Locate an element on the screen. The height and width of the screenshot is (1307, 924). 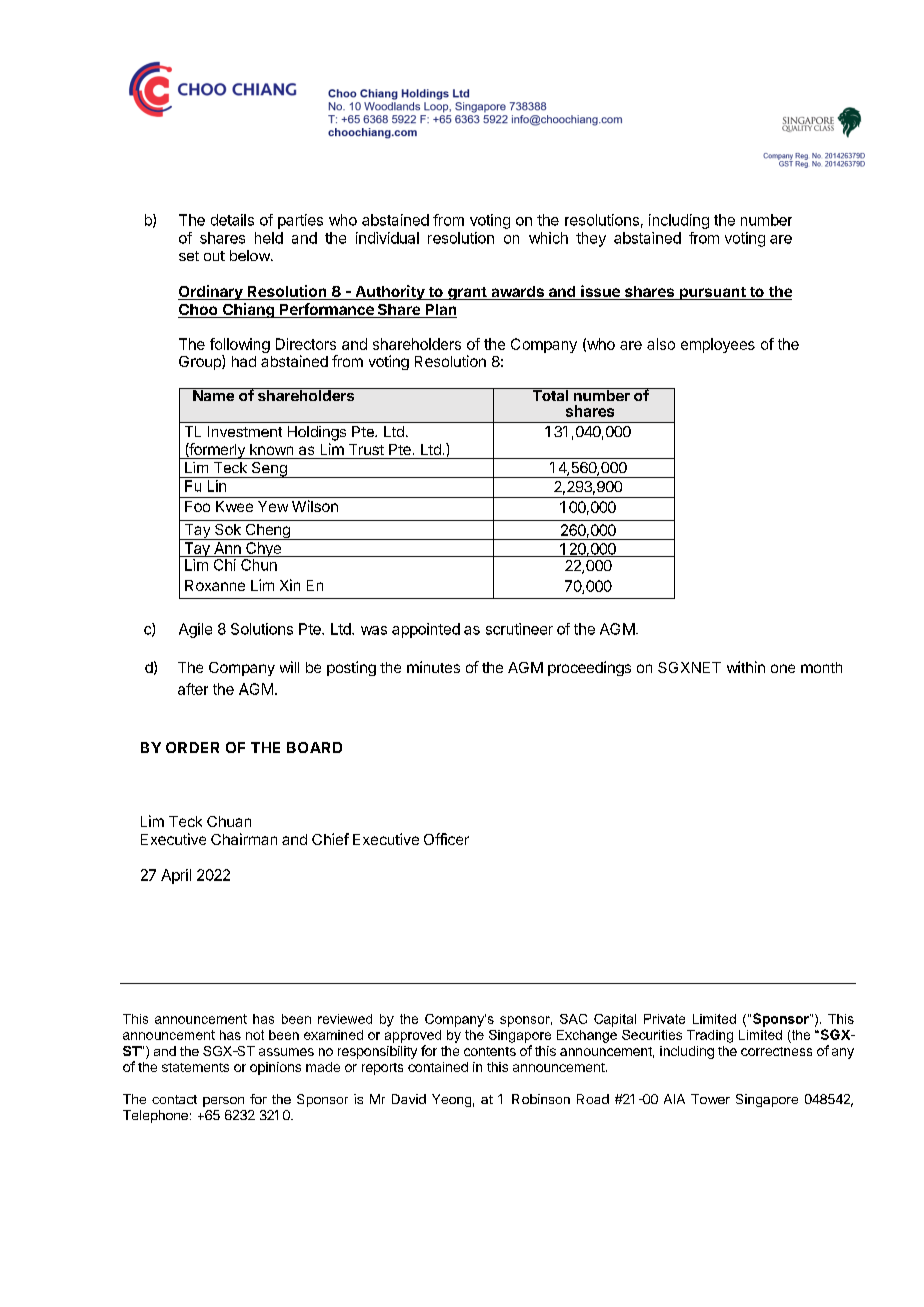
Private is located at coordinates (664, 1019).
